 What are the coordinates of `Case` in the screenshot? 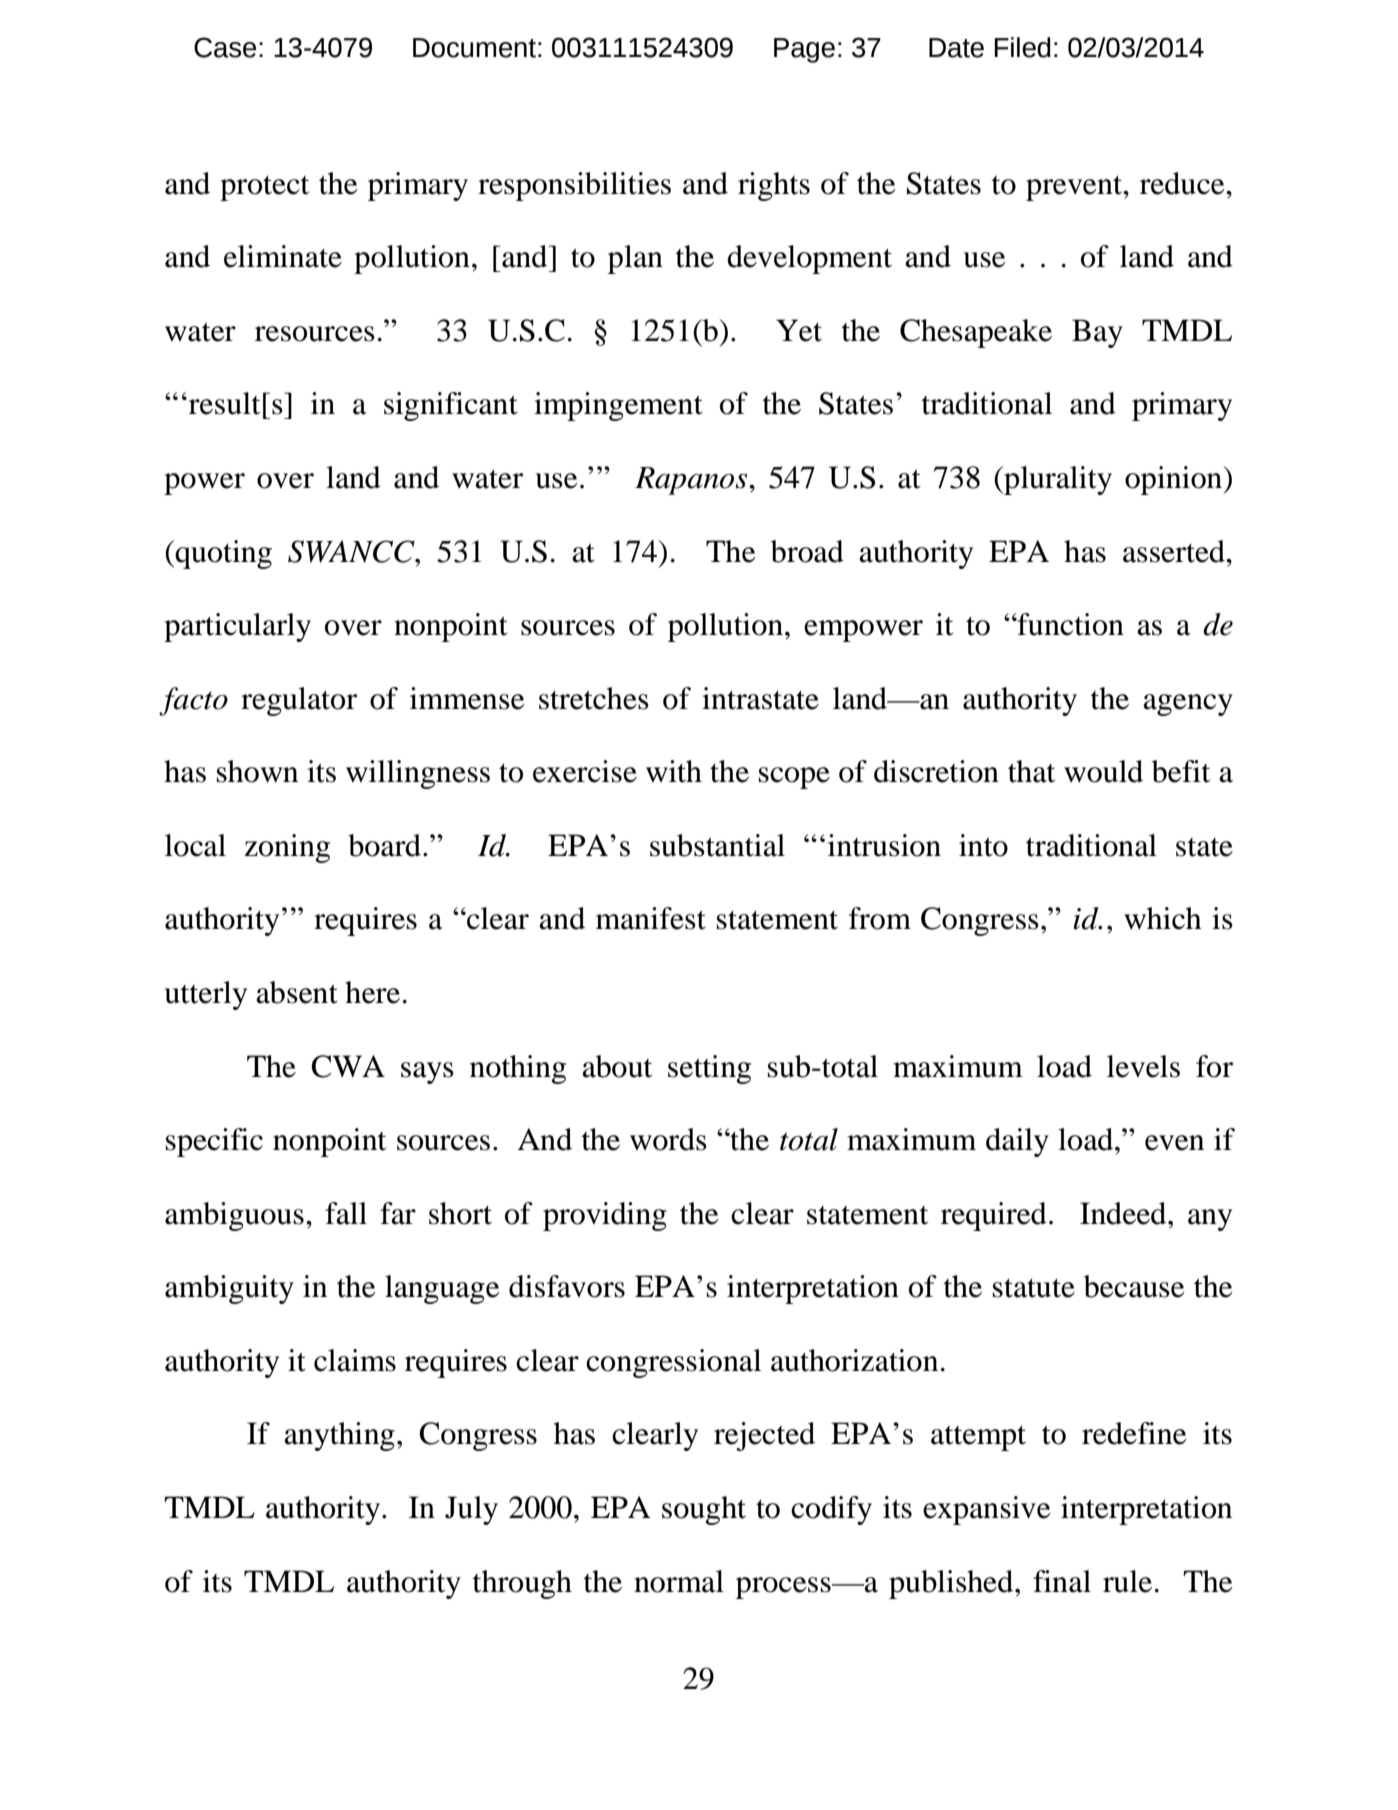 It's located at (225, 47).
